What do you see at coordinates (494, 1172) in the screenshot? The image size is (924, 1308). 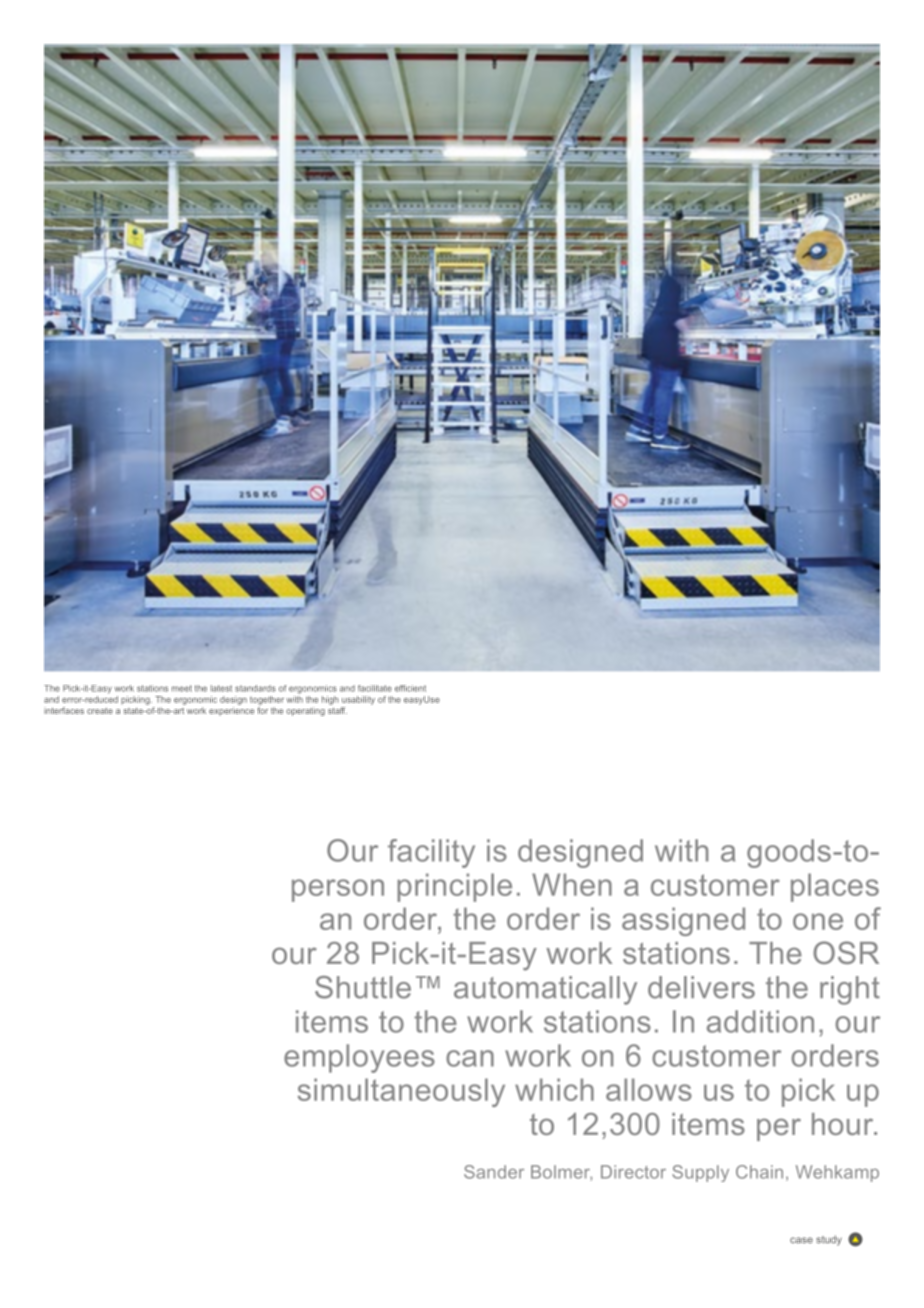 I see `Sander` at bounding box center [494, 1172].
